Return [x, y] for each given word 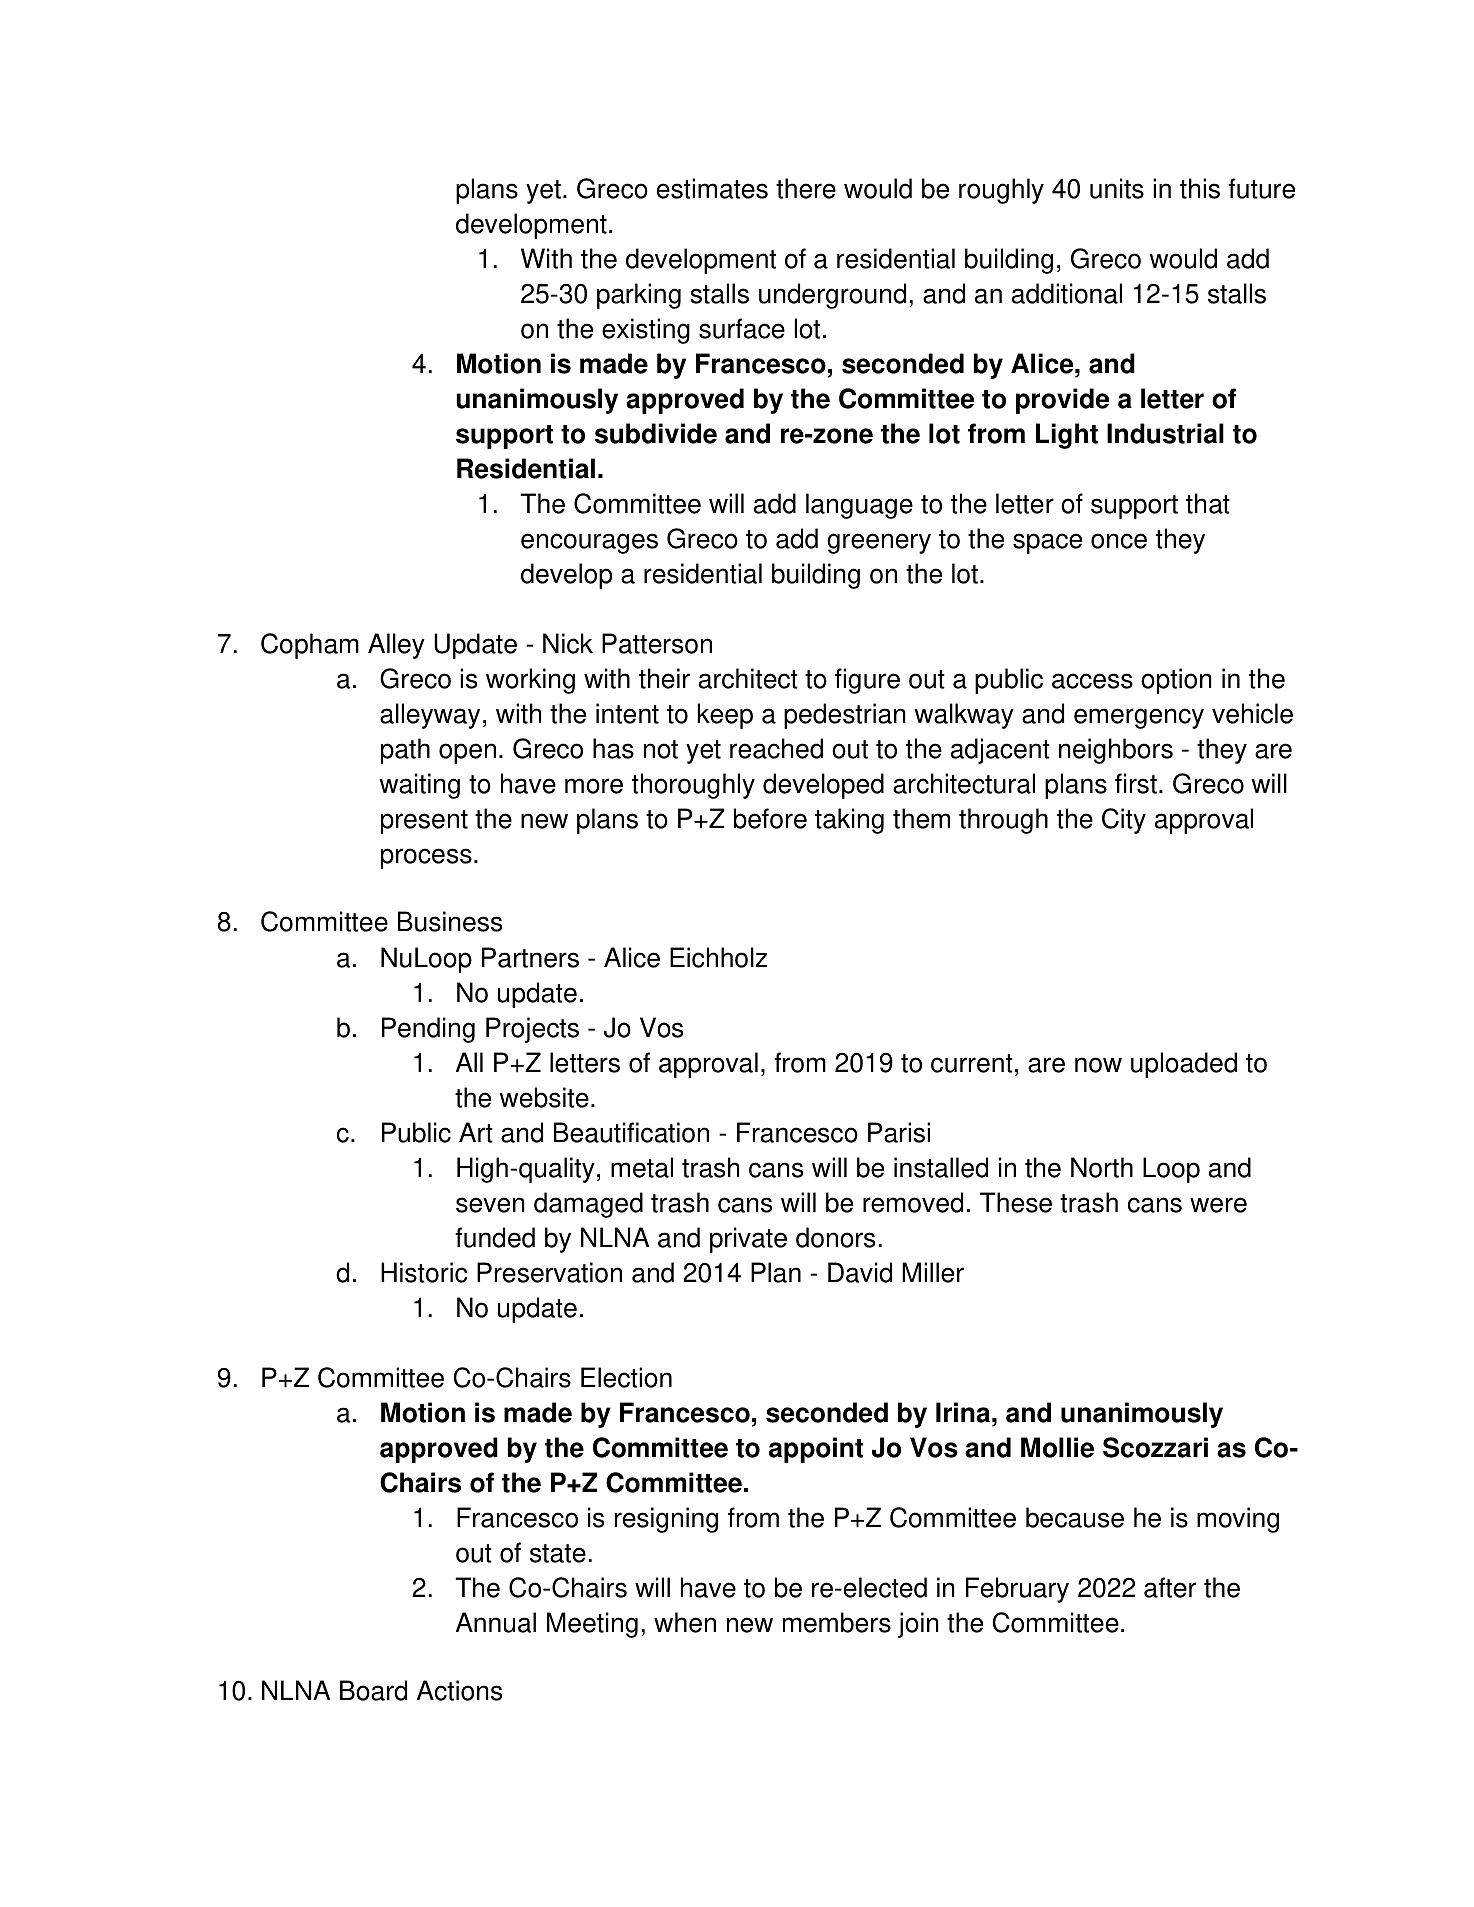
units [1117, 188]
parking [639, 296]
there [806, 188]
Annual [496, 1622]
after [1170, 1587]
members [837, 1622]
